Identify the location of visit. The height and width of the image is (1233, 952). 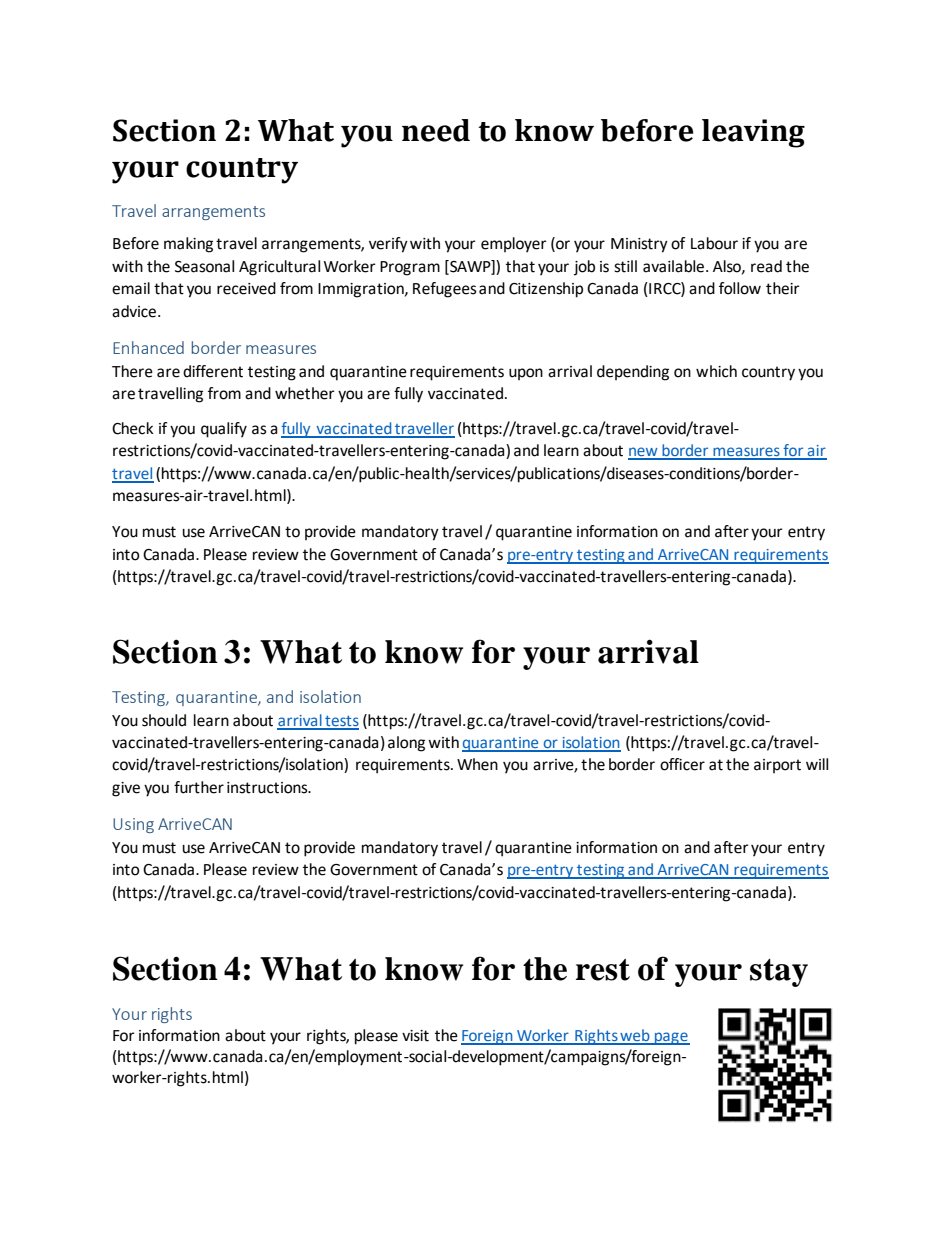
(415, 1036).
